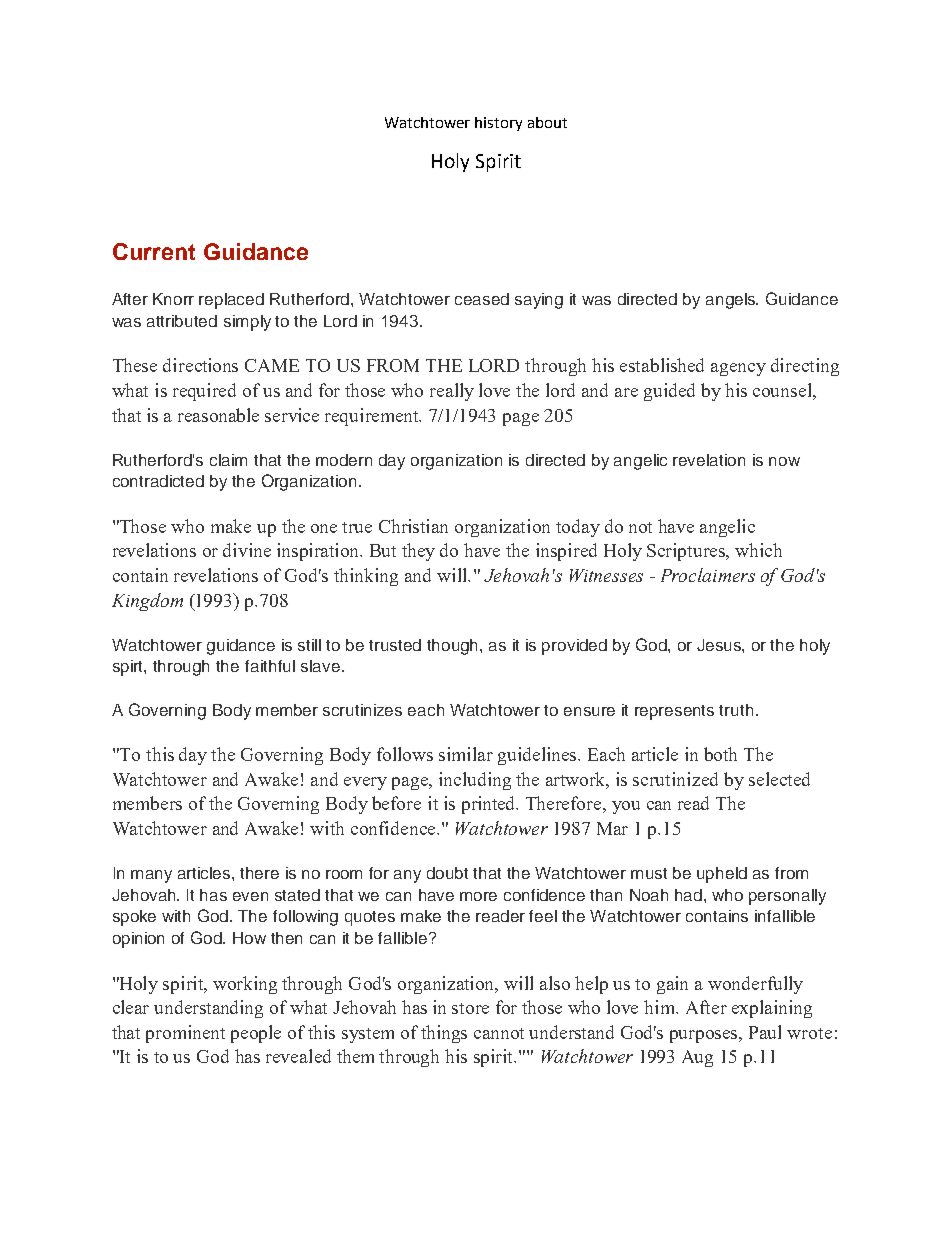 Image resolution: width=952 pixels, height=1233 pixels. What do you see at coordinates (185, 1034) in the screenshot?
I see `prominent` at bounding box center [185, 1034].
